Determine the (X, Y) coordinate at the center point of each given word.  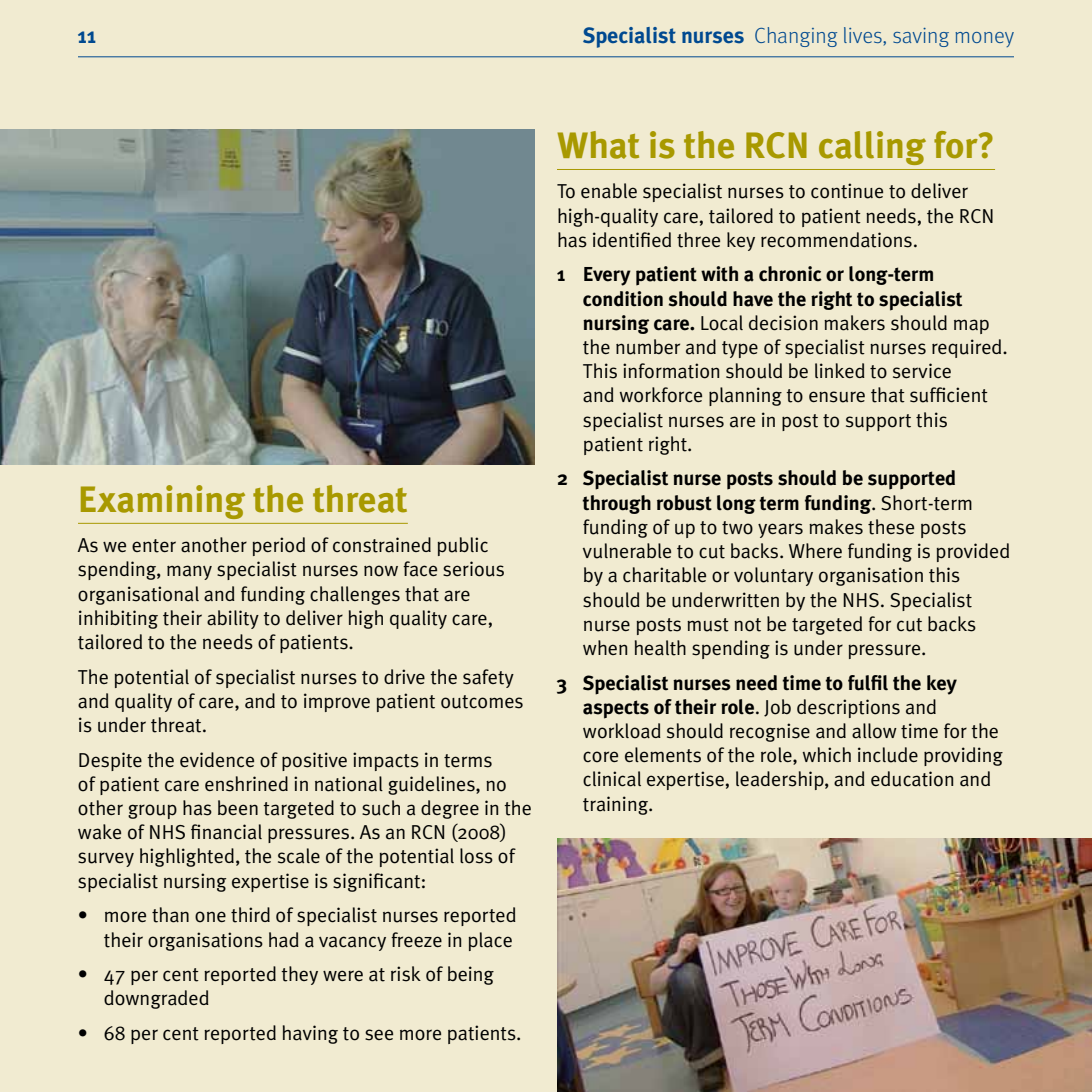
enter (154, 546)
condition (623, 299)
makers (854, 323)
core (600, 757)
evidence (217, 759)
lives (864, 35)
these (891, 527)
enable (609, 191)
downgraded (156, 999)
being (471, 975)
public (462, 546)
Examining (163, 502)
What (598, 145)
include (888, 755)
